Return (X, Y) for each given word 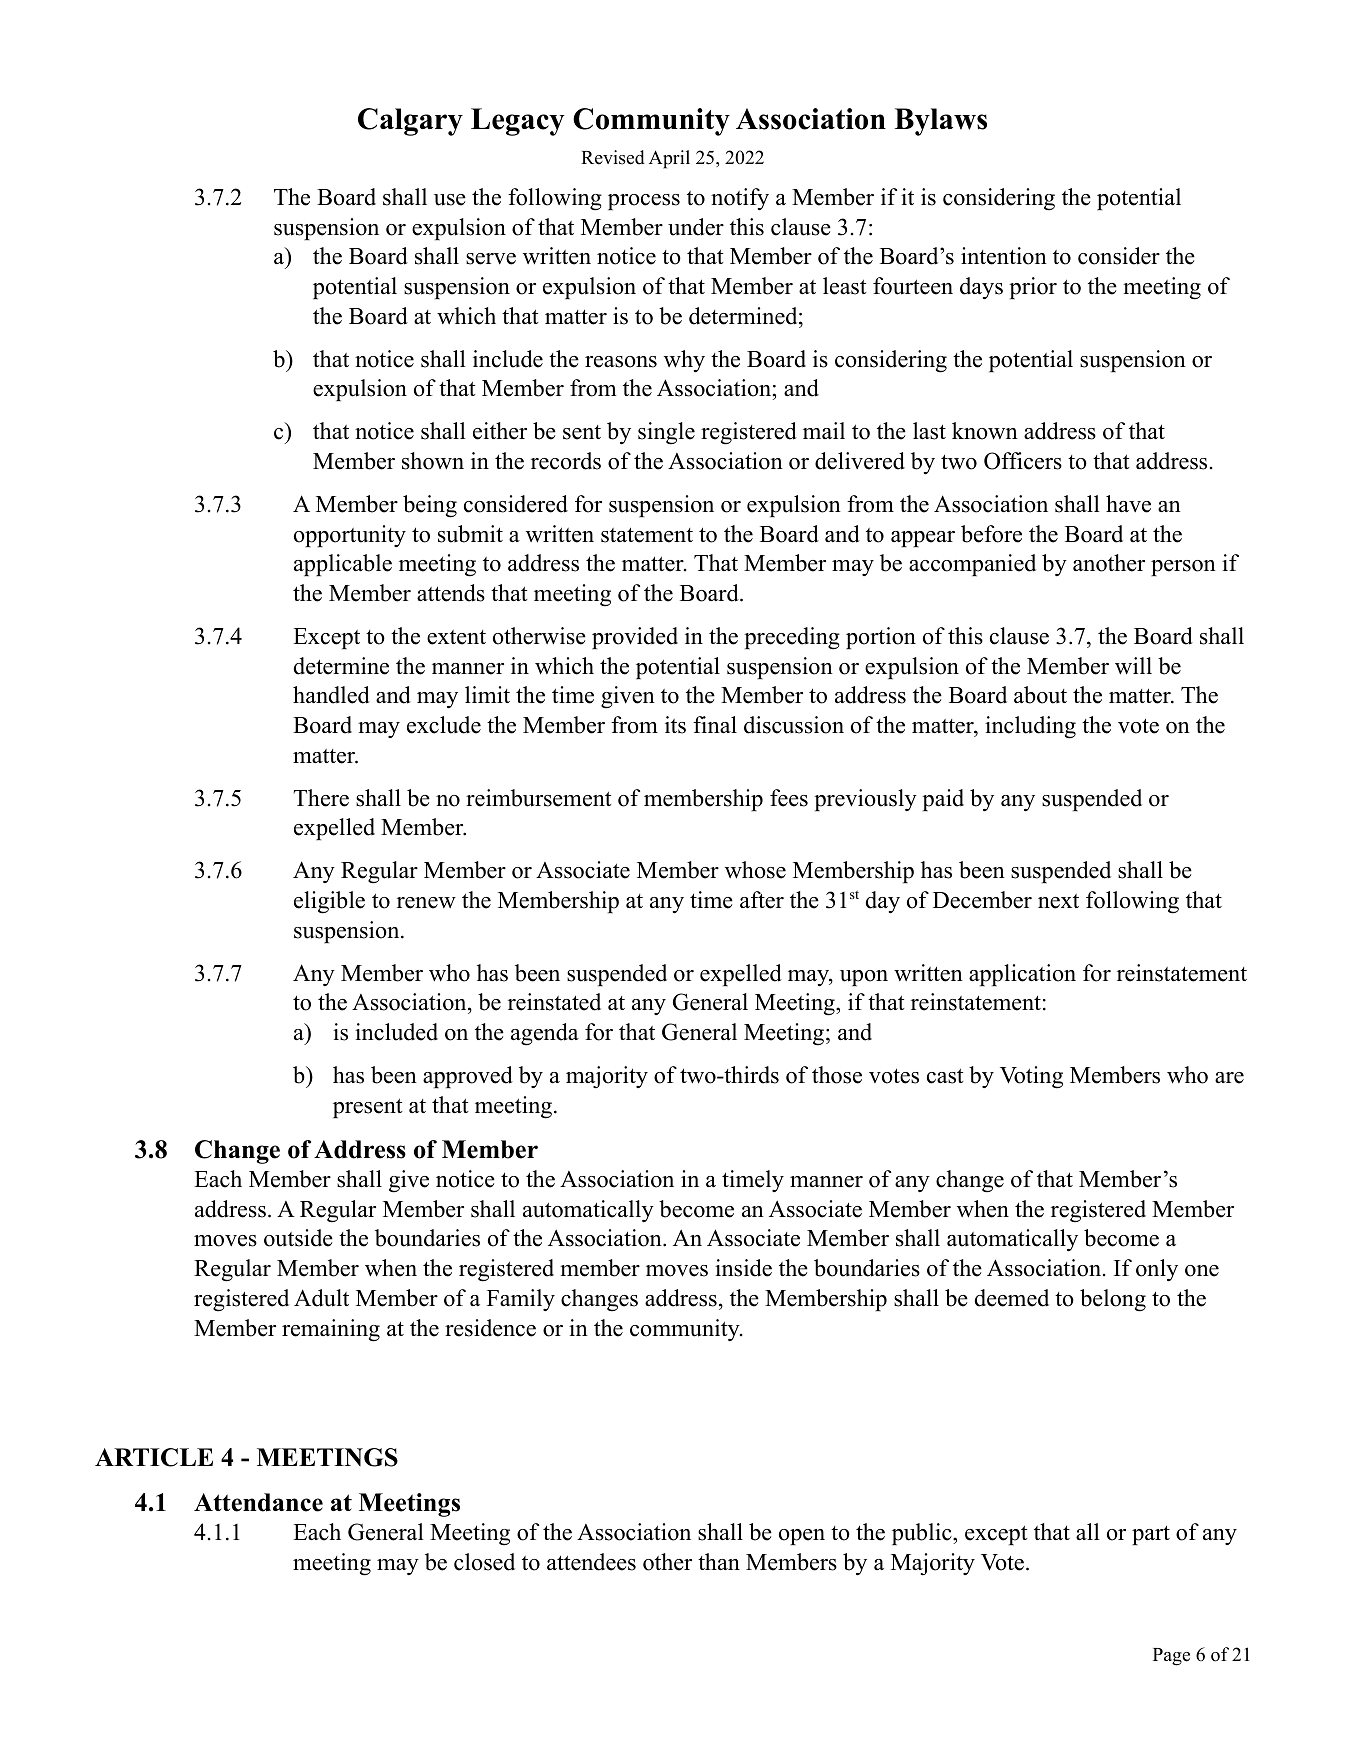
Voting (1031, 1077)
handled (331, 695)
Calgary (410, 122)
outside (298, 1238)
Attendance (258, 1502)
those (837, 1075)
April (669, 159)
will (1133, 666)
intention (1004, 256)
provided (635, 638)
